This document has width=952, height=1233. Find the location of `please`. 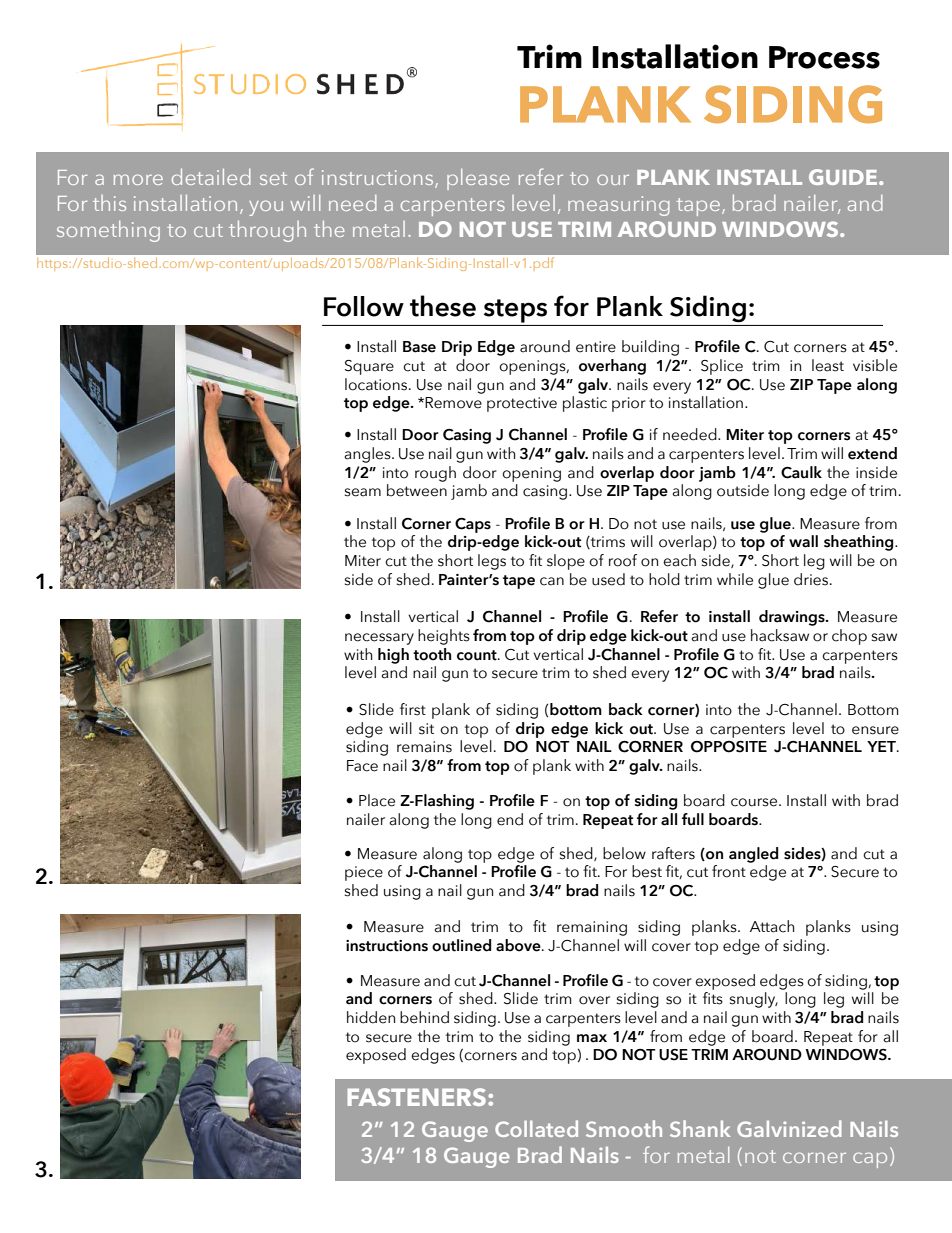

please is located at coordinates (478, 179).
